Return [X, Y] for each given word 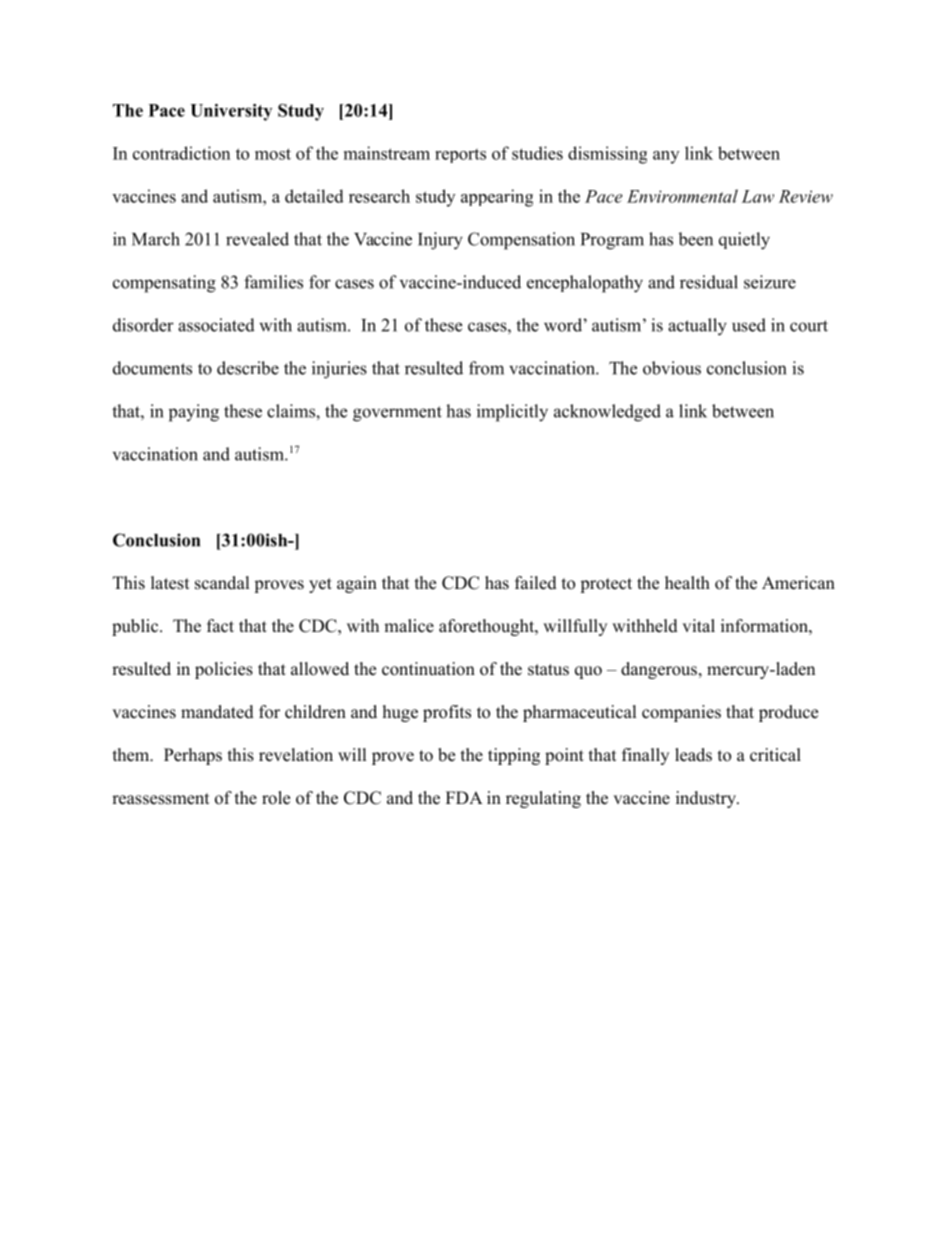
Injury [440, 241]
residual [709, 282]
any [666, 157]
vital [698, 625]
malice [409, 626]
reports [460, 156]
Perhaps [193, 756]
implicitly [512, 413]
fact [220, 626]
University [231, 112]
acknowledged [607, 413]
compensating [164, 284]
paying [194, 413]
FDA [464, 797]
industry [707, 799]
